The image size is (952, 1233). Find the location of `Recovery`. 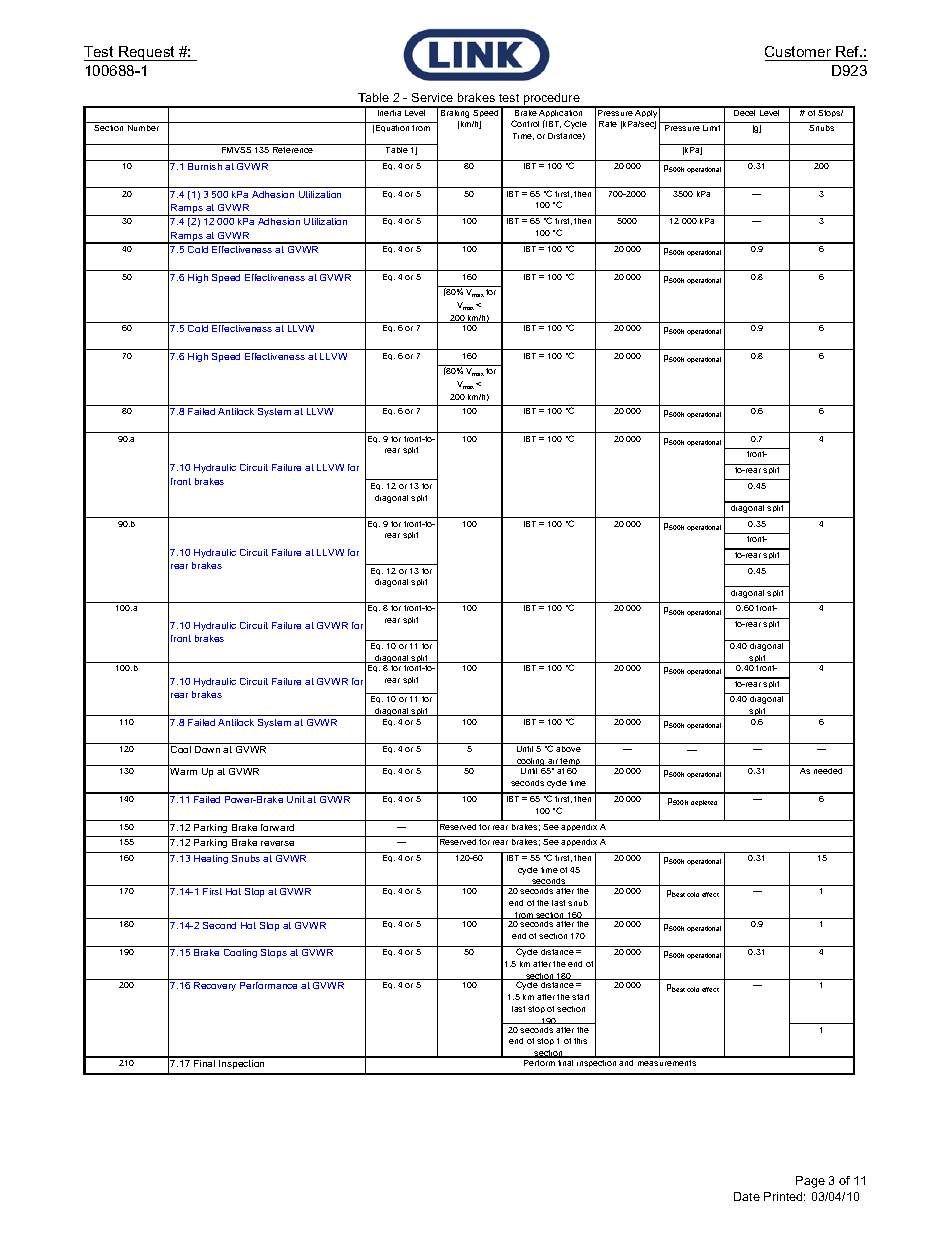

Recovery is located at coordinates (215, 986).
